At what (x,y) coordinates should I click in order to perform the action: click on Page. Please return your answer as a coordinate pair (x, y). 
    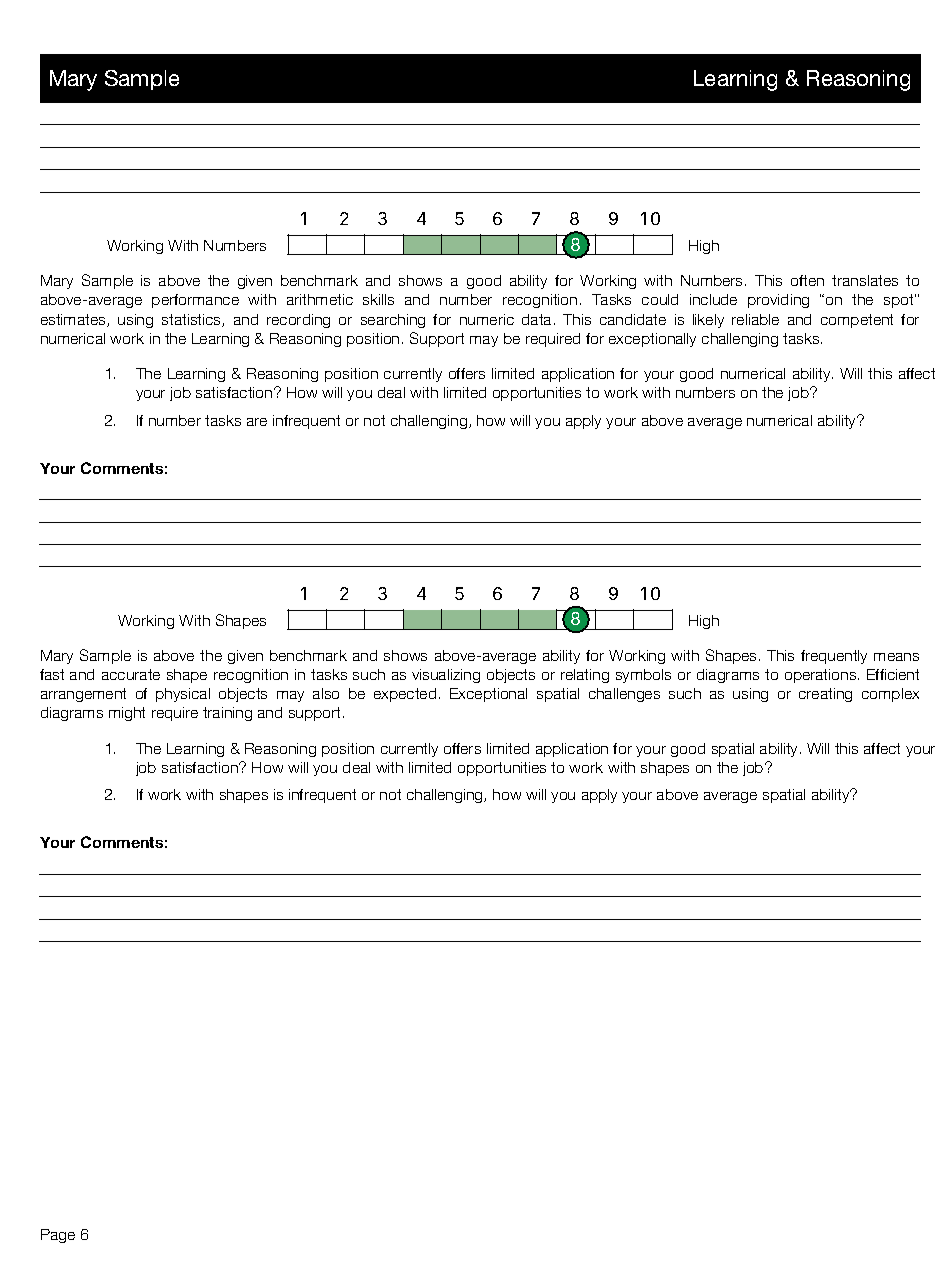
    Looking at the image, I should click on (58, 1236).
